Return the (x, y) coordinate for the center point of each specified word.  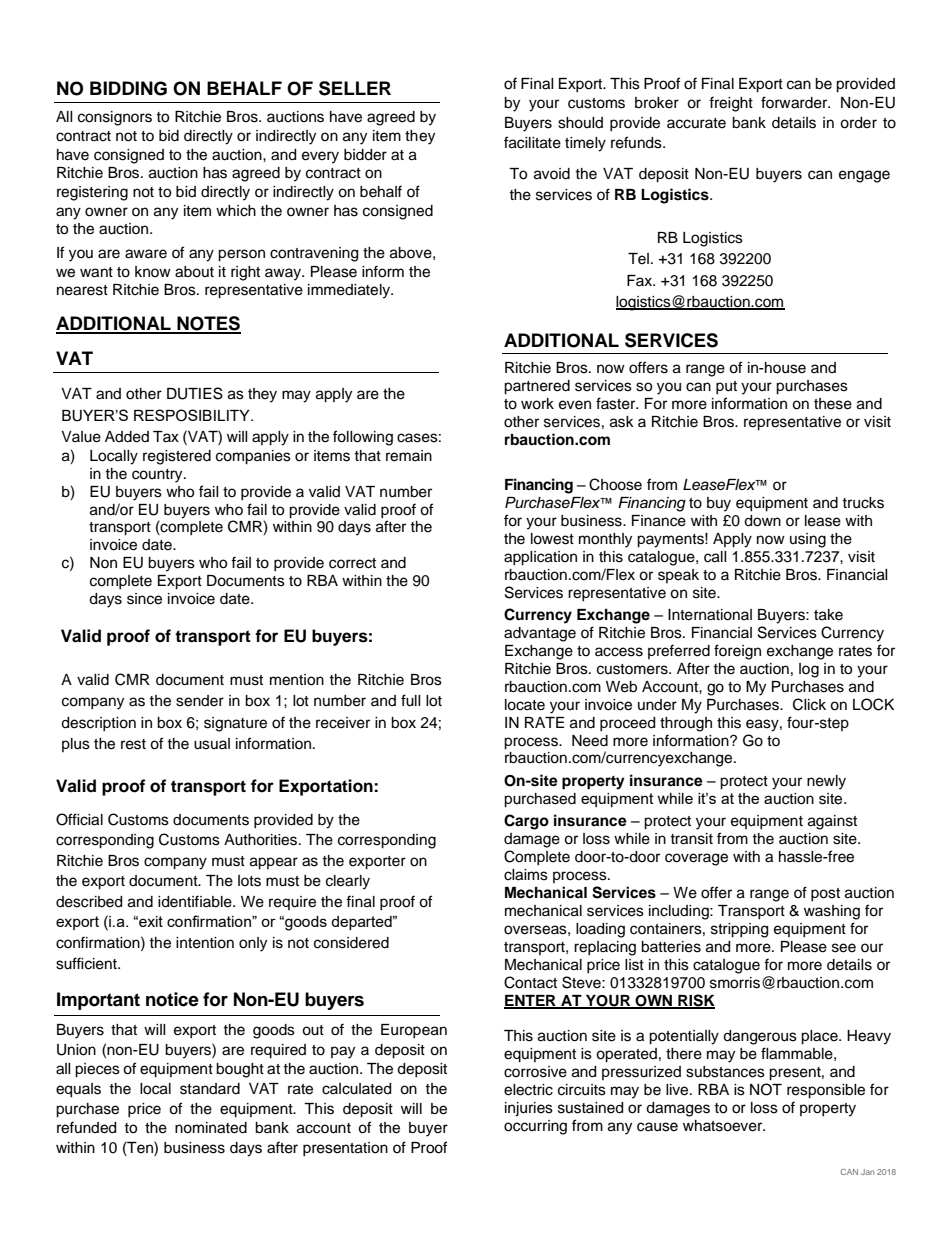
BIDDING (128, 88)
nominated (211, 1128)
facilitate (532, 142)
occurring (535, 1127)
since (144, 599)
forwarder (795, 102)
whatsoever (724, 1126)
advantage (540, 634)
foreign (737, 652)
